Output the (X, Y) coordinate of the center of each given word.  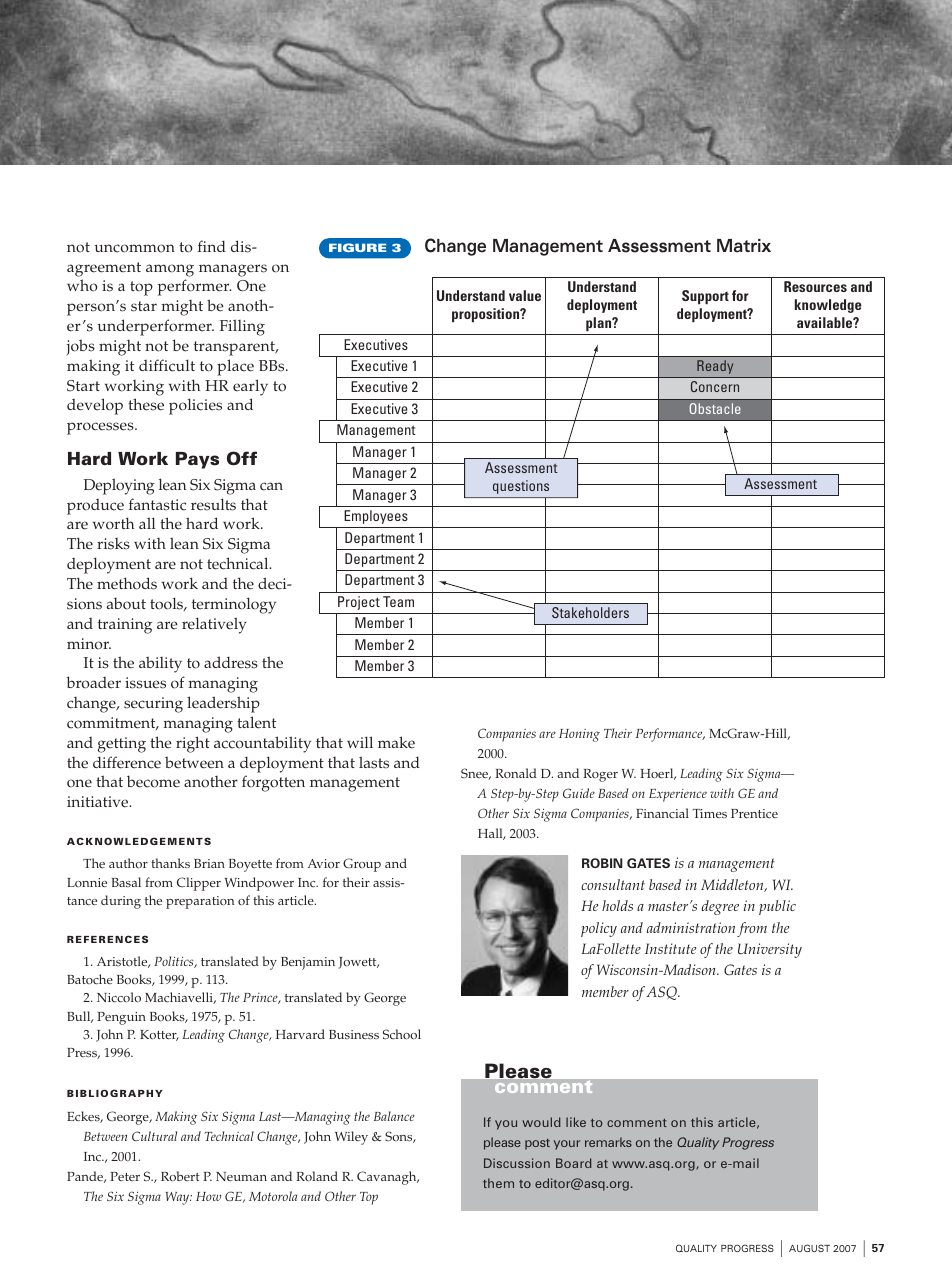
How (208, 1196)
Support (705, 297)
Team (398, 601)
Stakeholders (590, 612)
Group (362, 865)
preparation (200, 902)
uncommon (134, 248)
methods (127, 583)
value (525, 295)
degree (720, 907)
